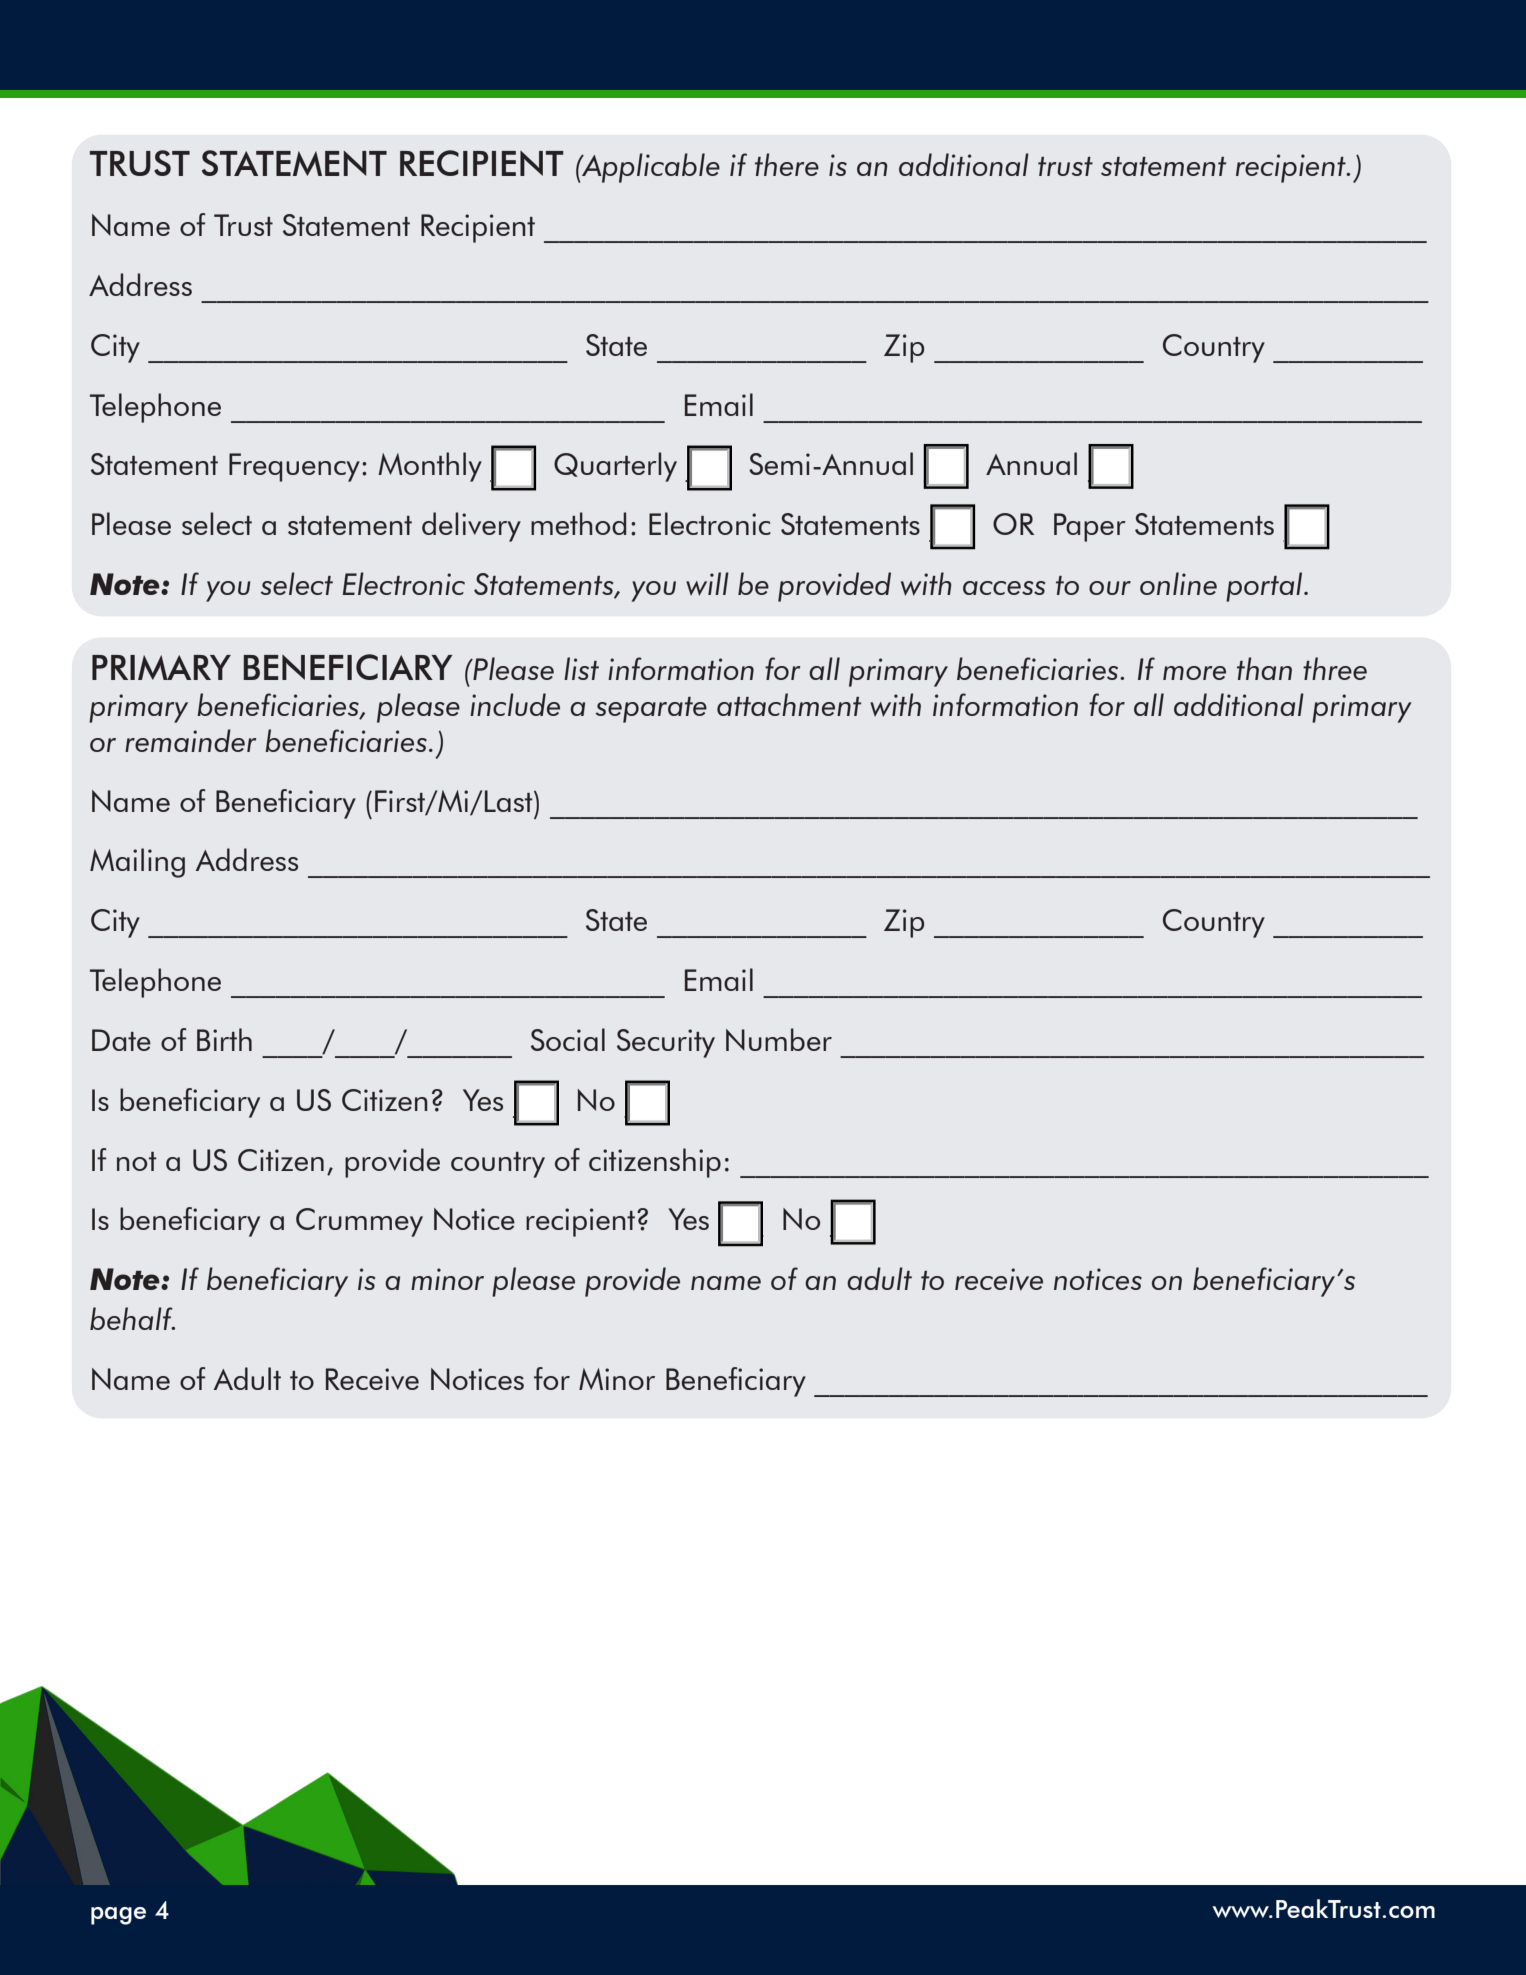  Describe the element at coordinates (787, 164) in the screenshot. I see `there` at that location.
